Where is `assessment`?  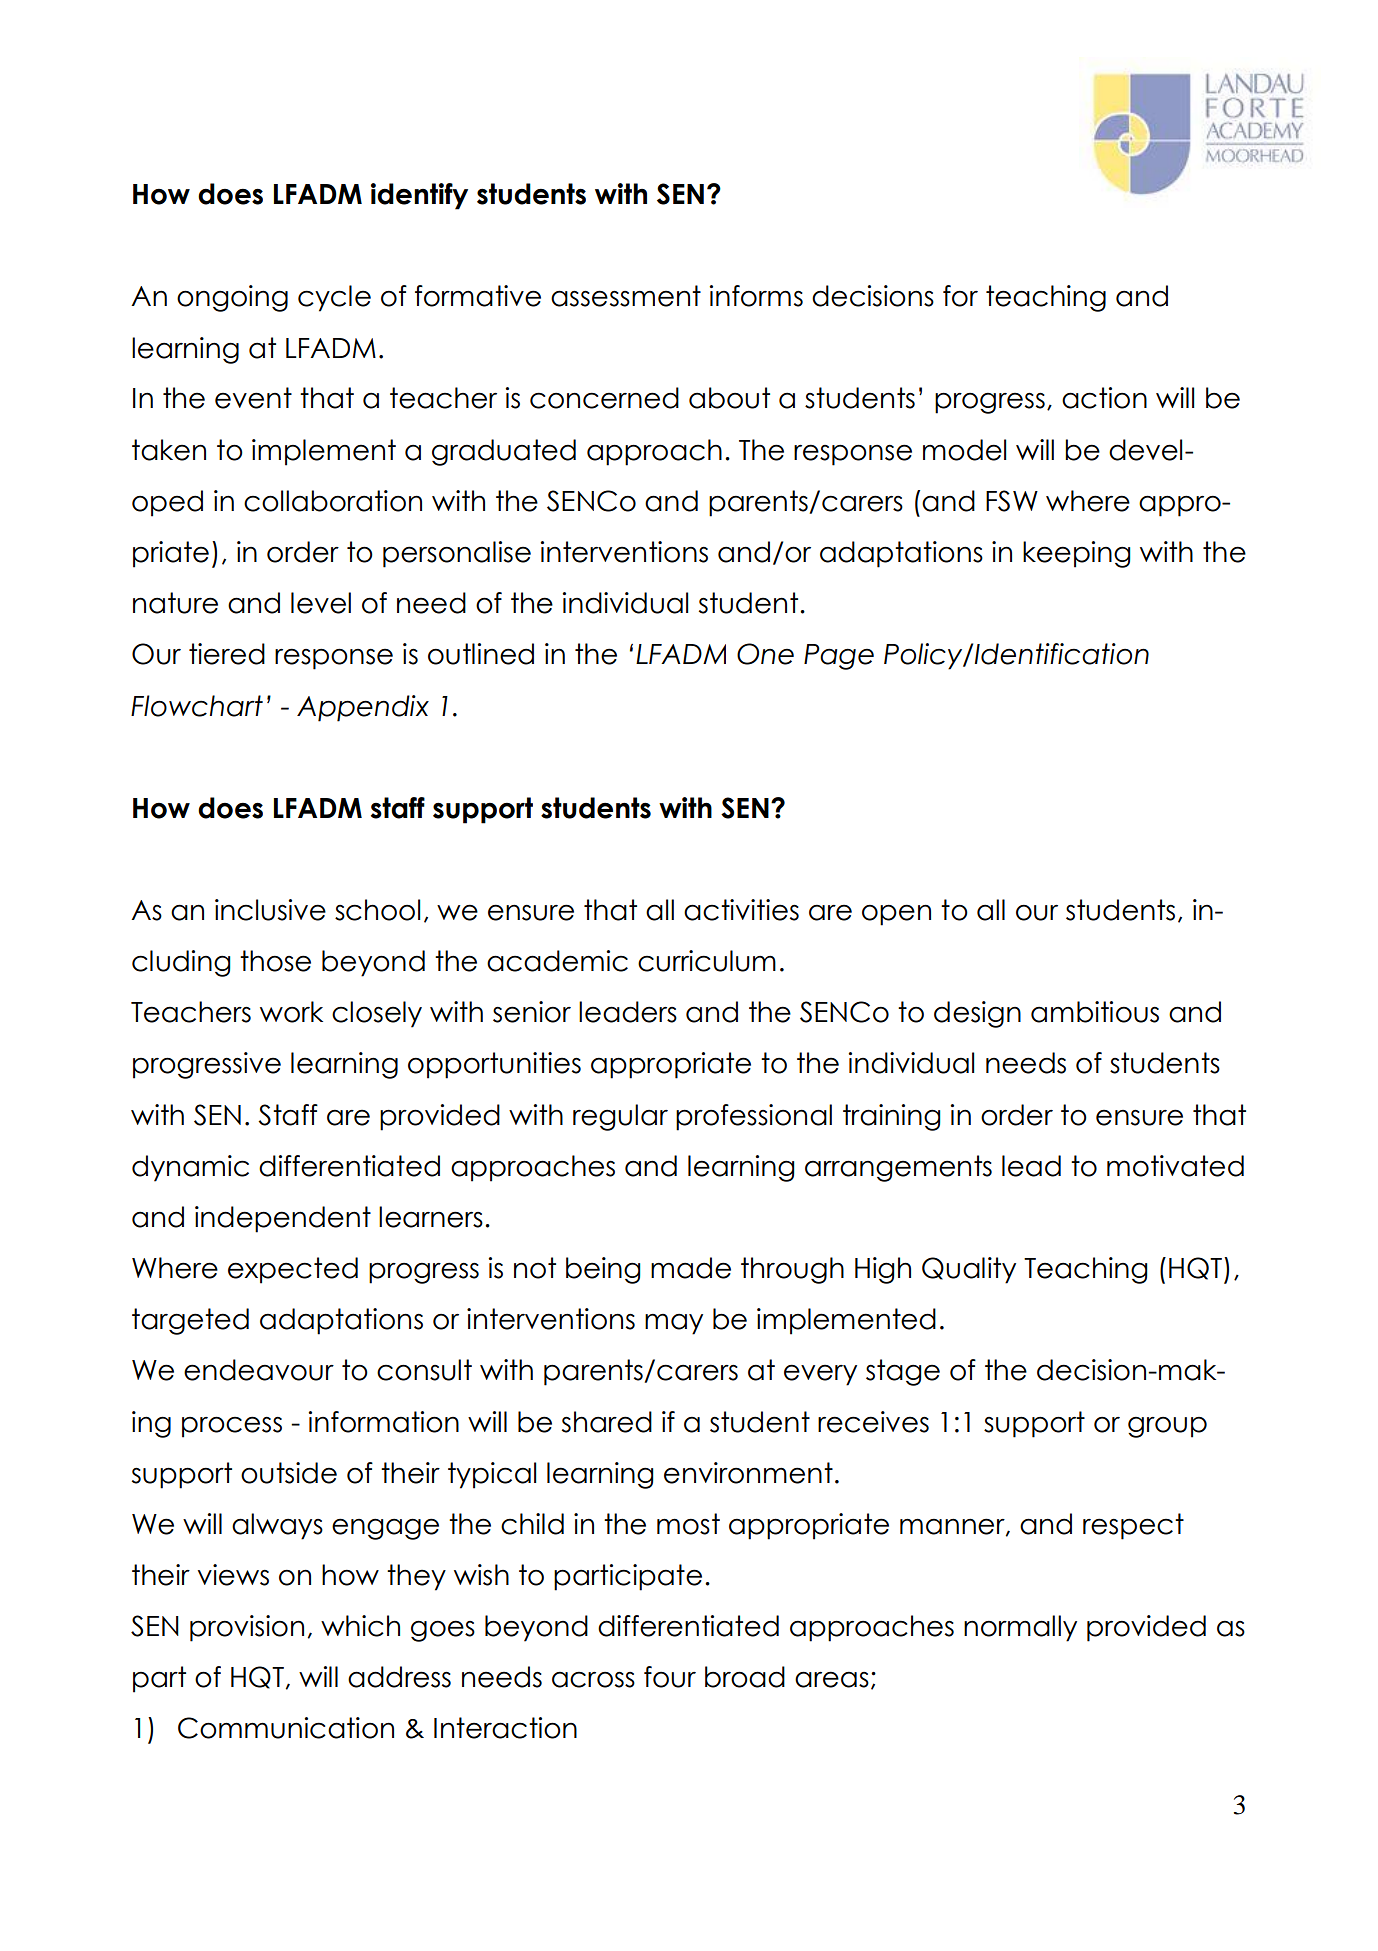 assessment is located at coordinates (626, 296).
